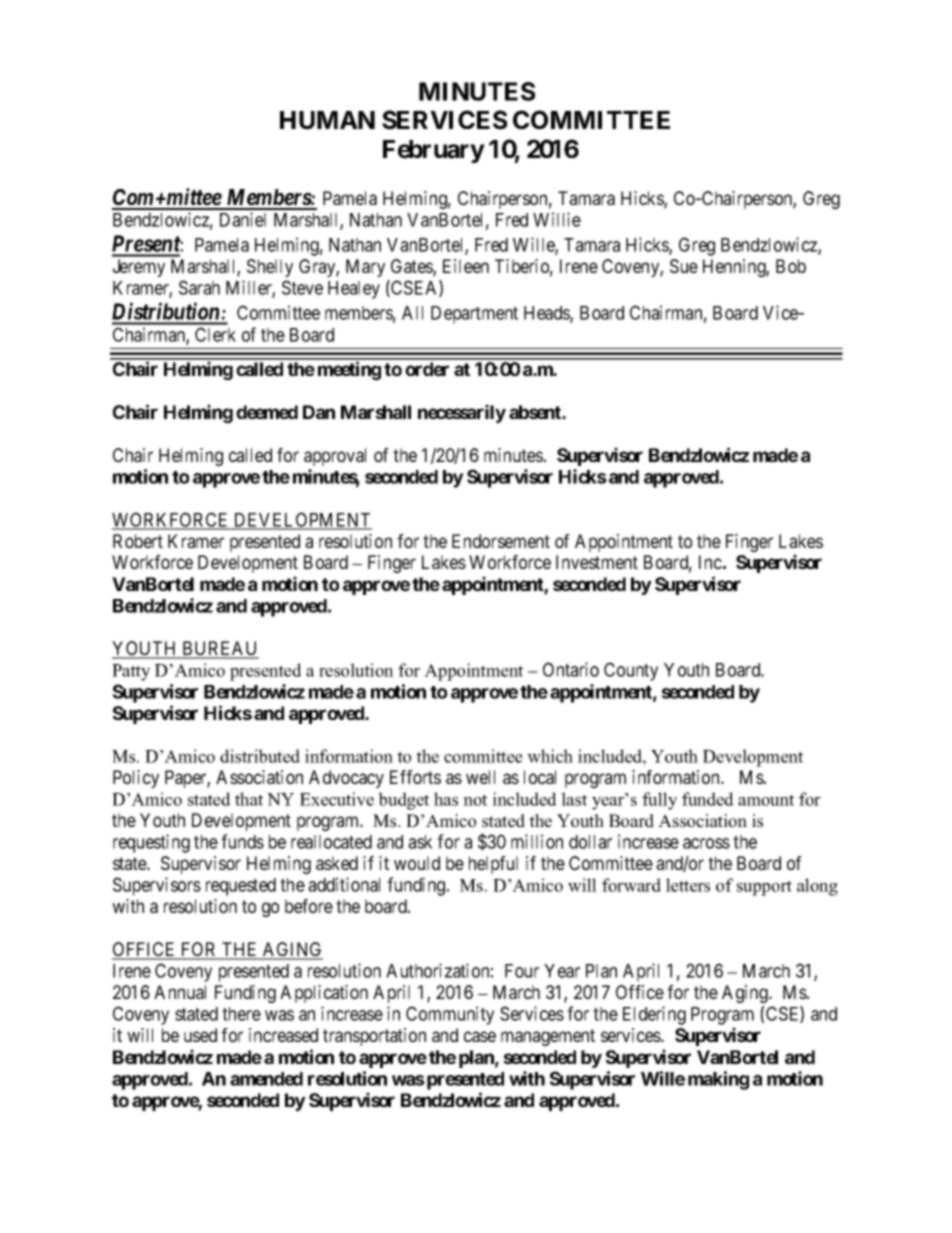 Image resolution: width=952 pixels, height=1233 pixels. Describe the element at coordinates (474, 315) in the image. I see `Department` at that location.
